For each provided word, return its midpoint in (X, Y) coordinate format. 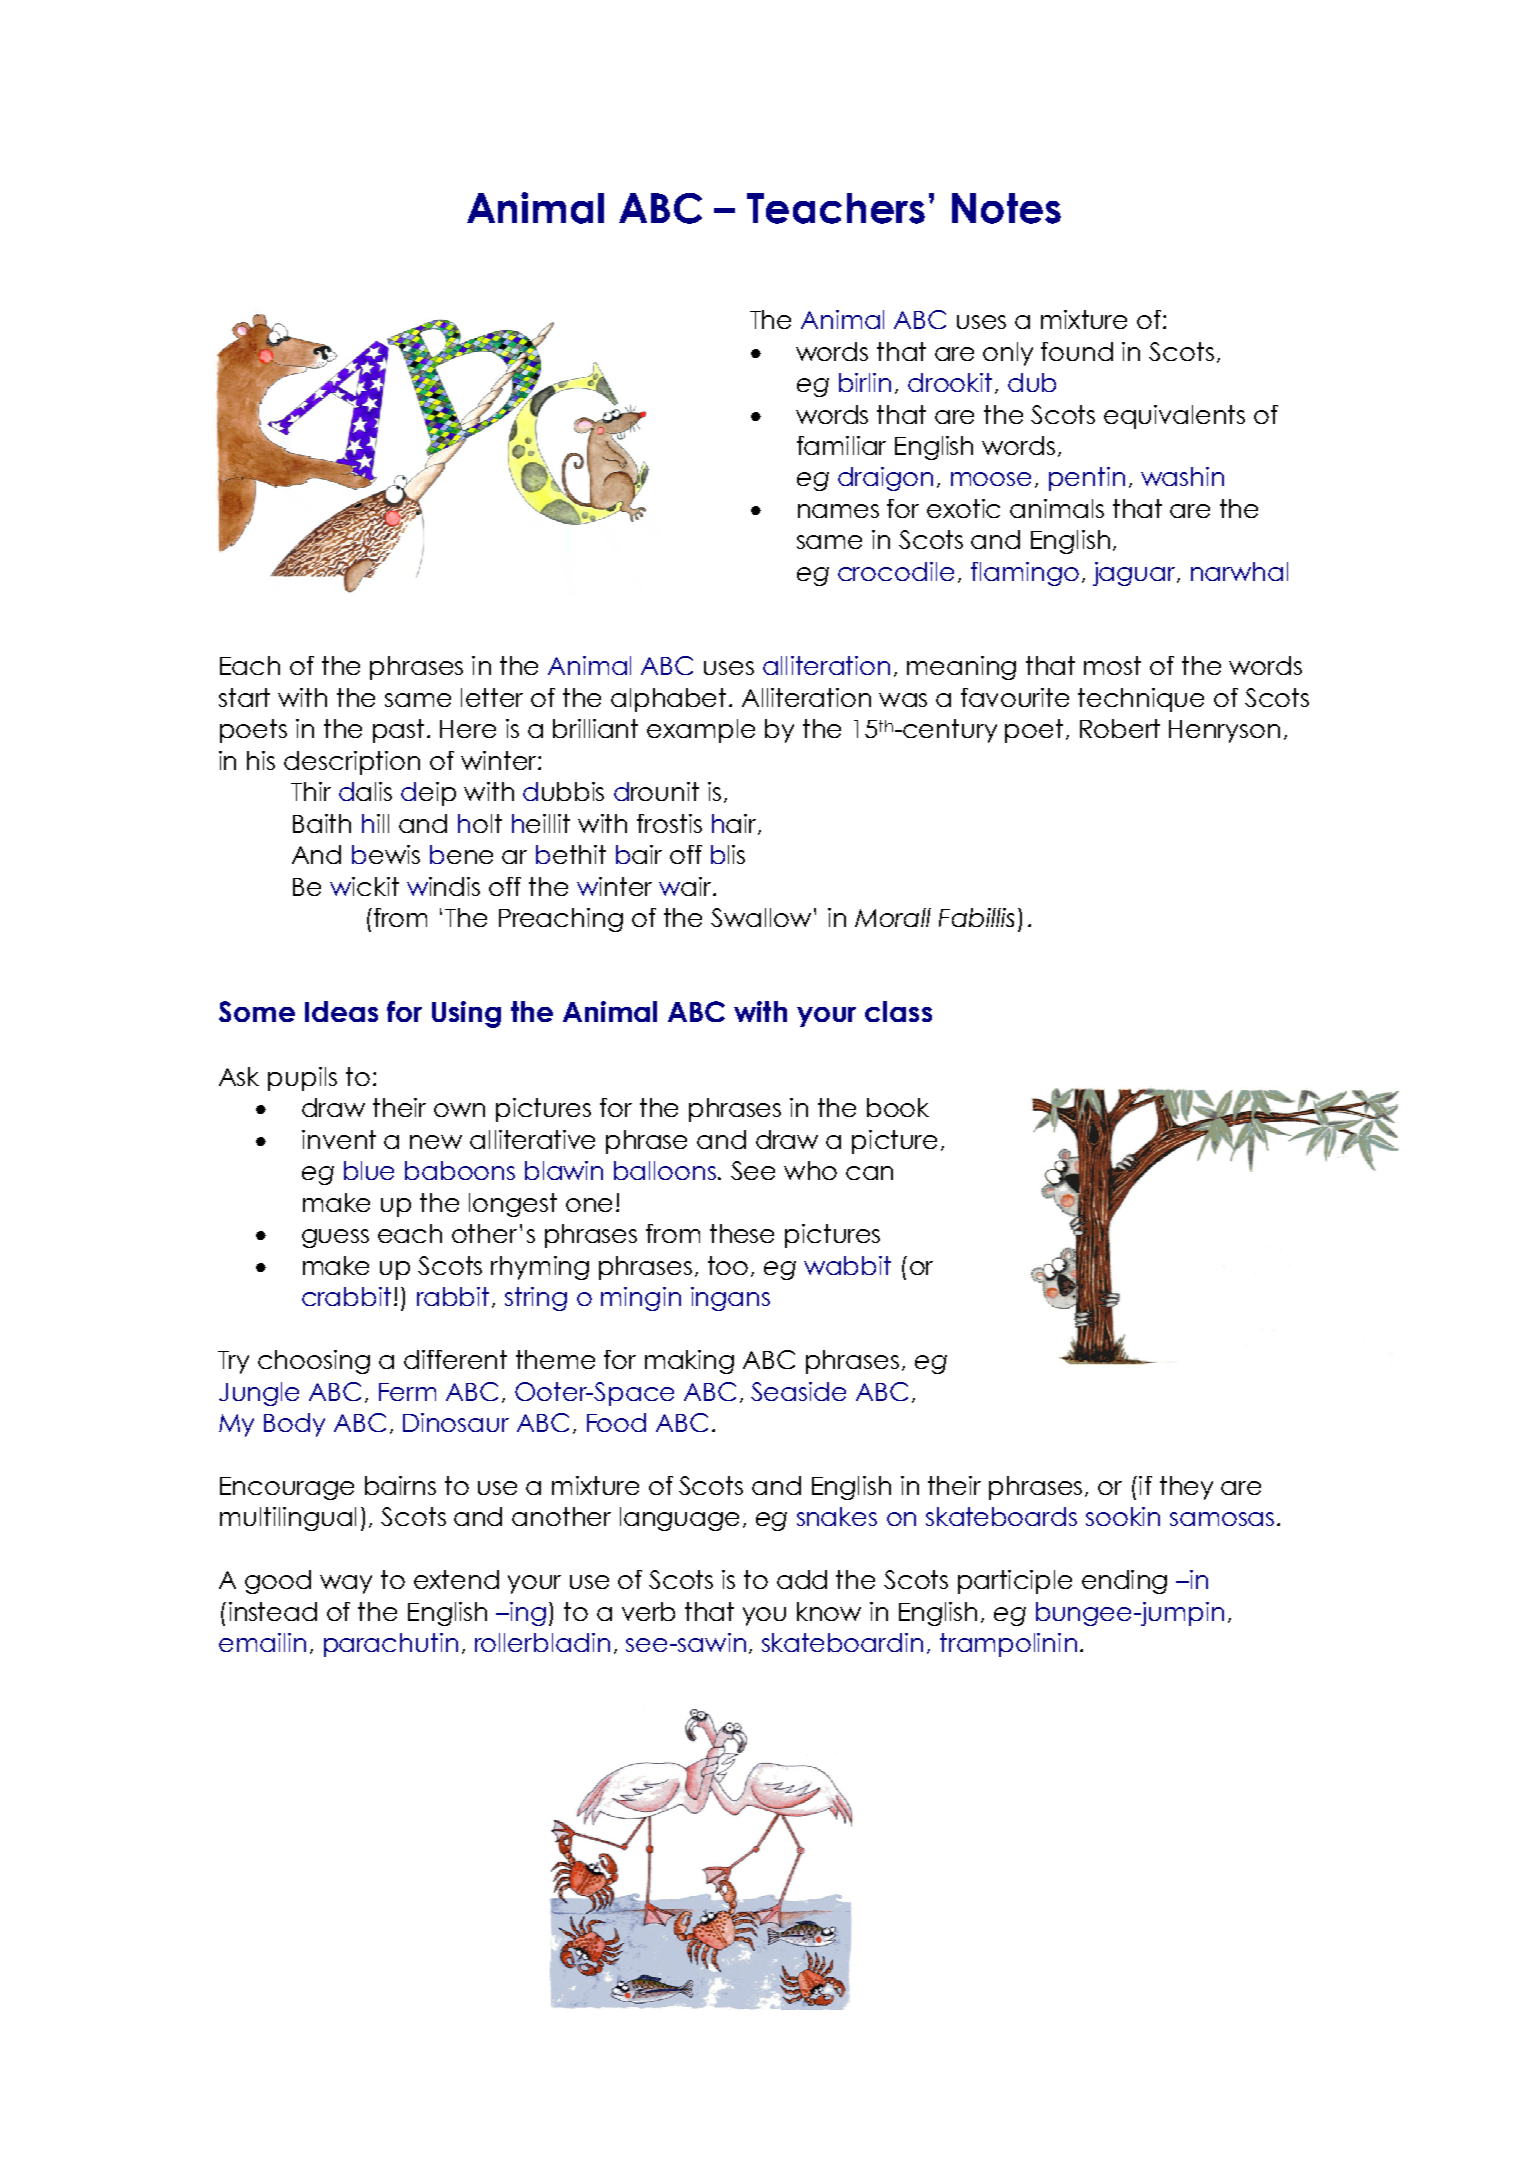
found (1077, 351)
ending (1124, 1582)
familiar (841, 445)
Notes (1006, 208)
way (346, 1584)
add (802, 1579)
